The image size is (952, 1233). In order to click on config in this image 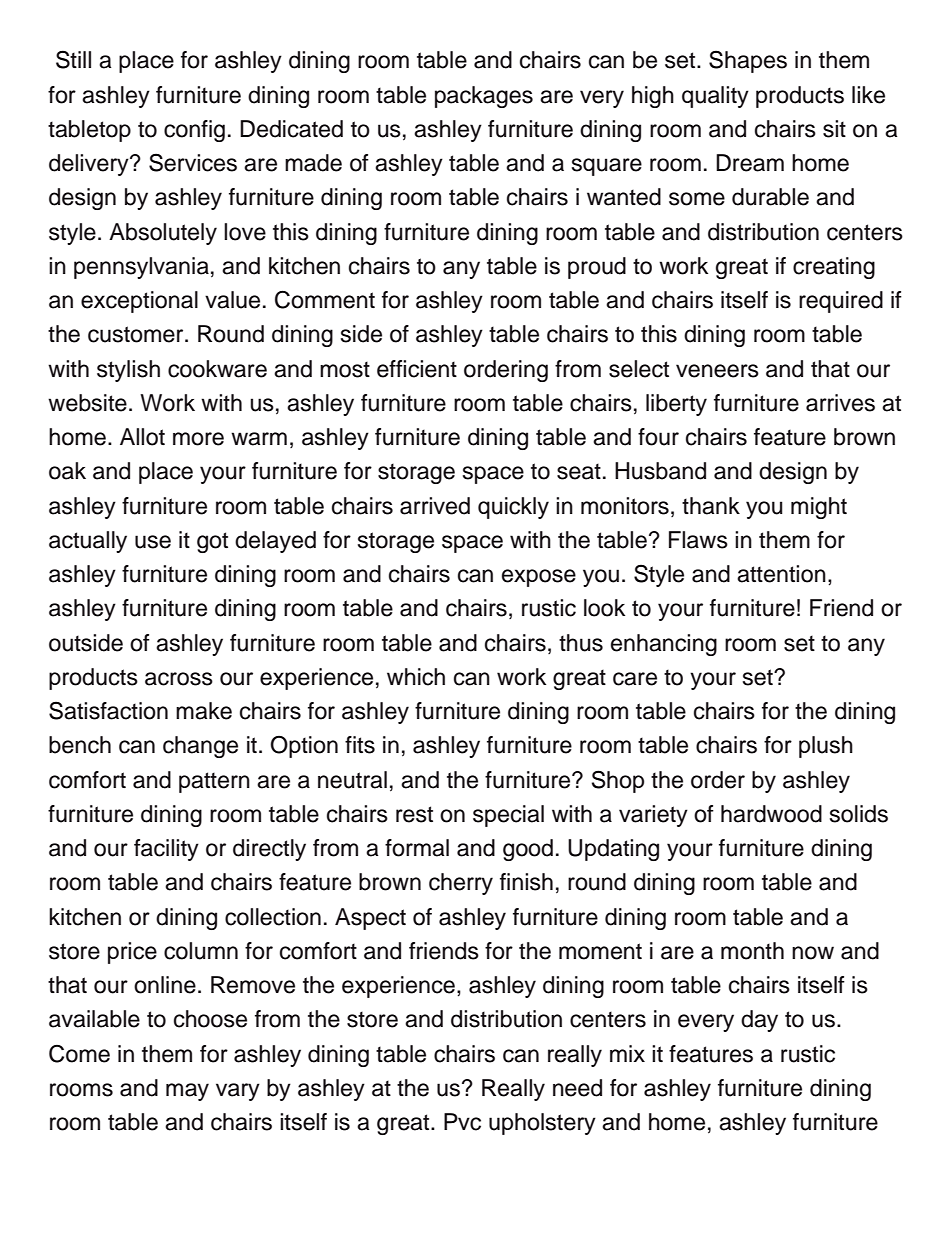, I will do `click(194, 131)`.
